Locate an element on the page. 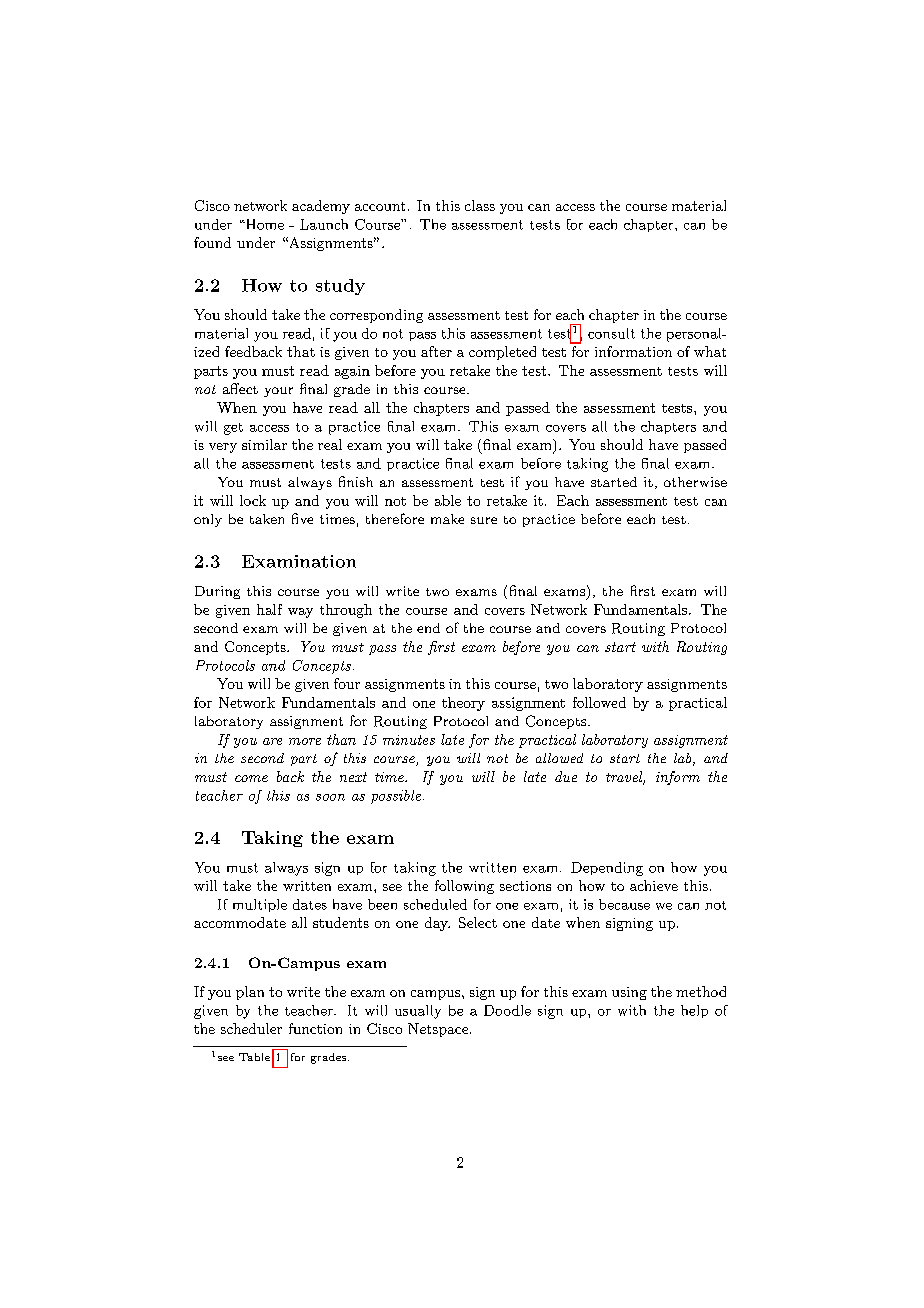 This page has width=924, height=1308. make is located at coordinates (447, 519).
